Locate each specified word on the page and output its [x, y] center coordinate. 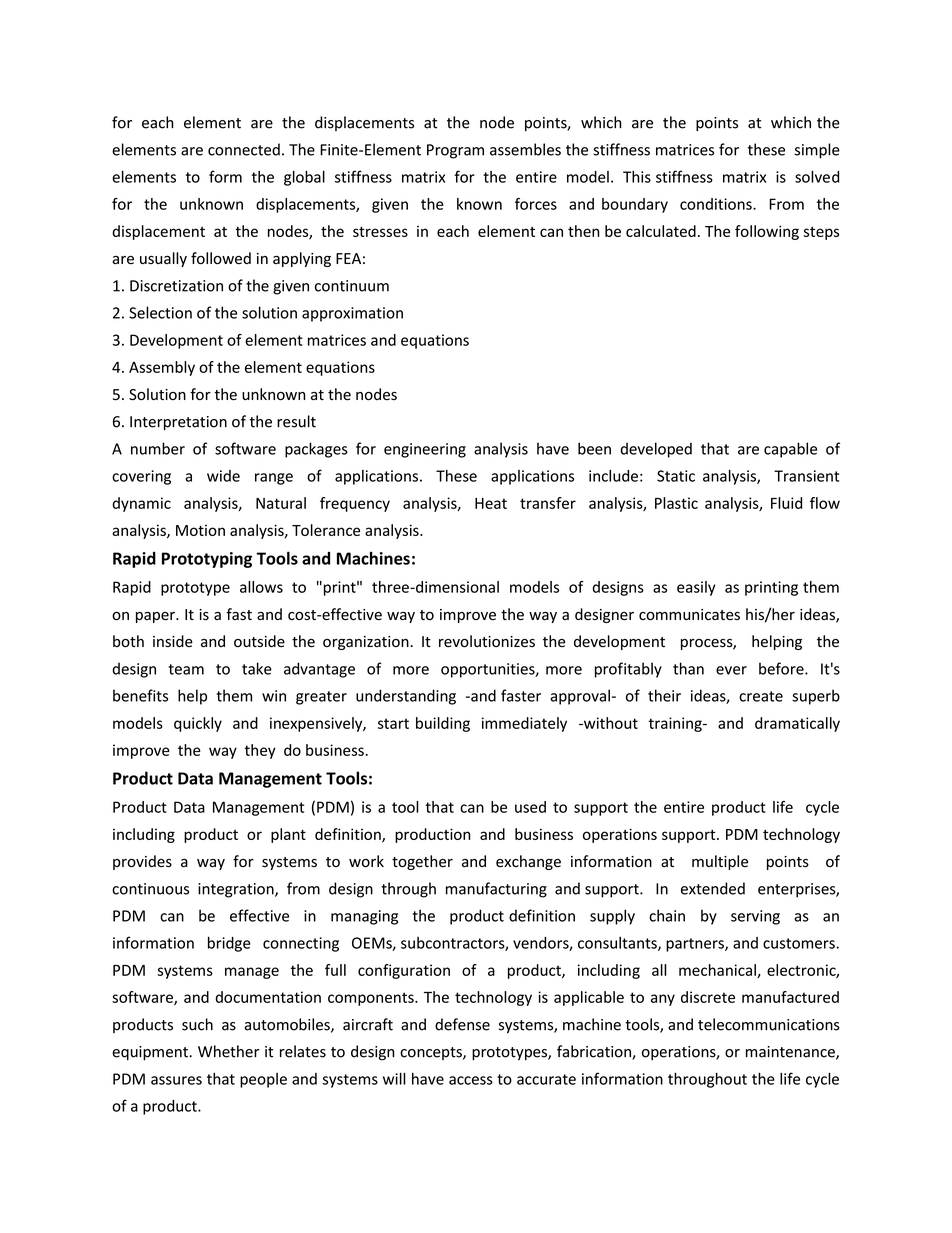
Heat [491, 503]
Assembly [162, 368]
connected [244, 149]
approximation [352, 314]
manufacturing [496, 890]
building [443, 724]
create [761, 696]
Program [455, 151]
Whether [228, 1051]
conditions [717, 204]
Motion [200, 530]
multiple [720, 862]
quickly [198, 724]
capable [790, 450]
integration [237, 890]
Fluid [786, 503]
